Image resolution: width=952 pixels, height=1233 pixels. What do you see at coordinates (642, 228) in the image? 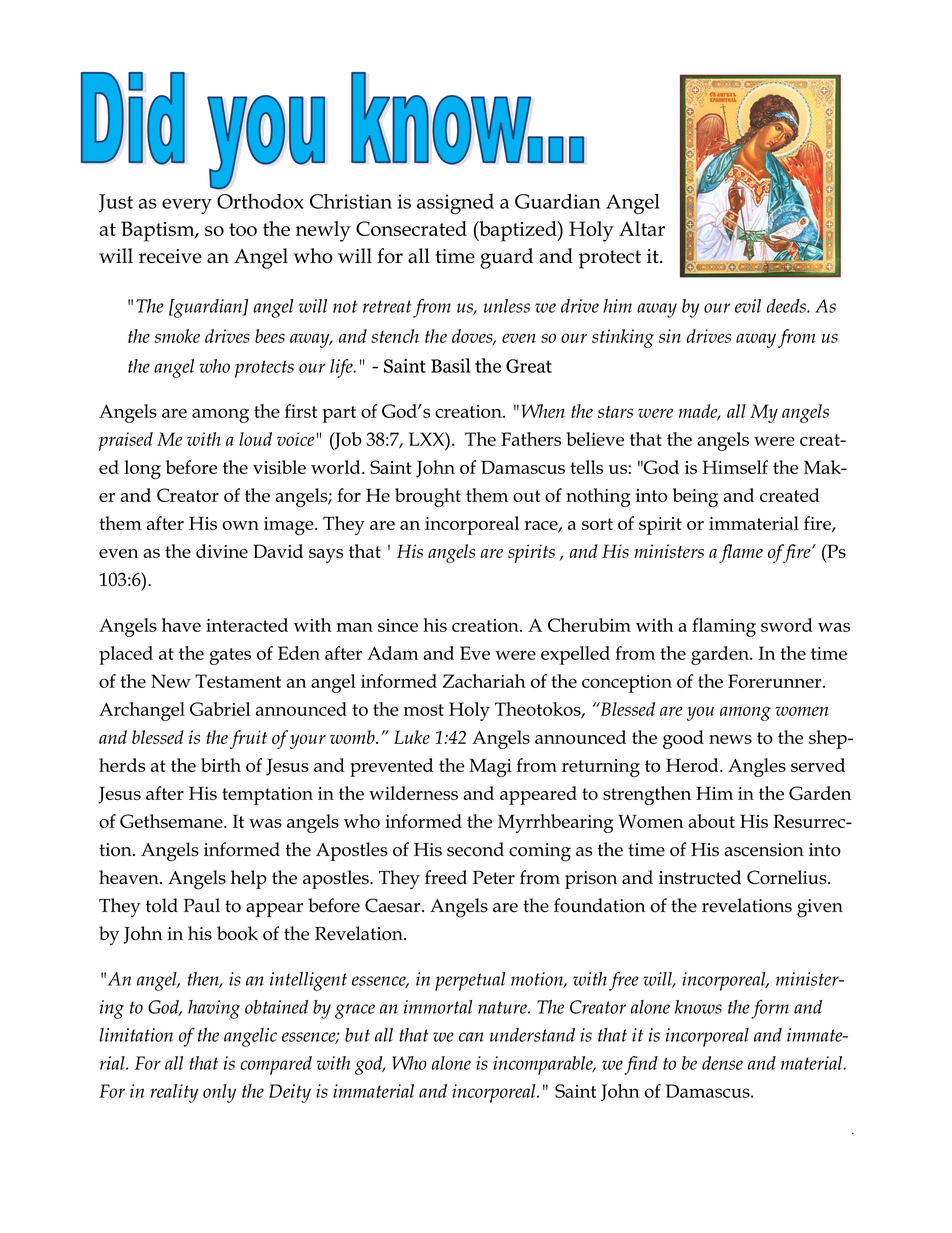
I see `Altar` at bounding box center [642, 228].
